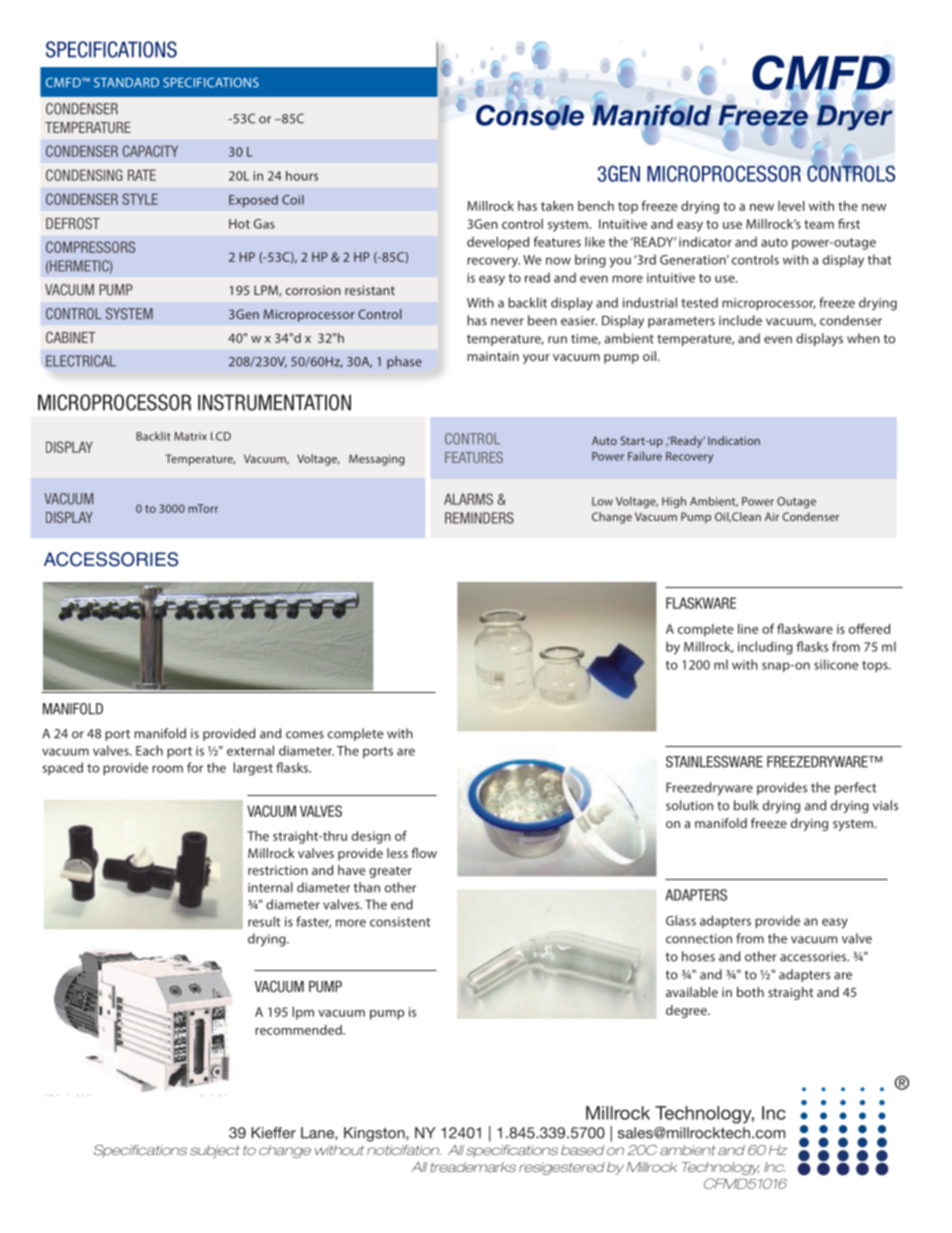 This page has width=952, height=1233. I want to click on CAPACITY, so click(150, 151).
